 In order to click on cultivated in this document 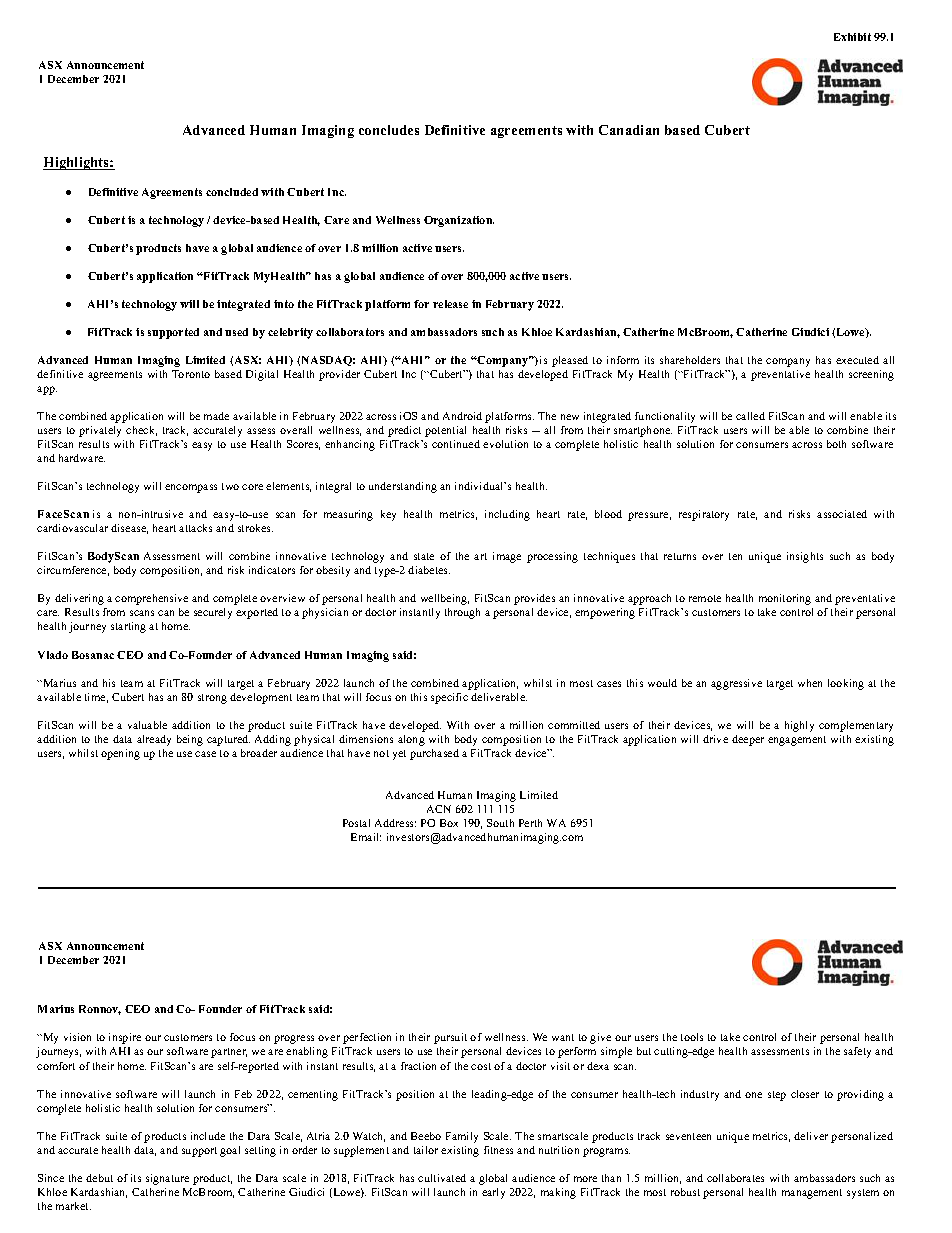, I will do `click(442, 1178)`.
